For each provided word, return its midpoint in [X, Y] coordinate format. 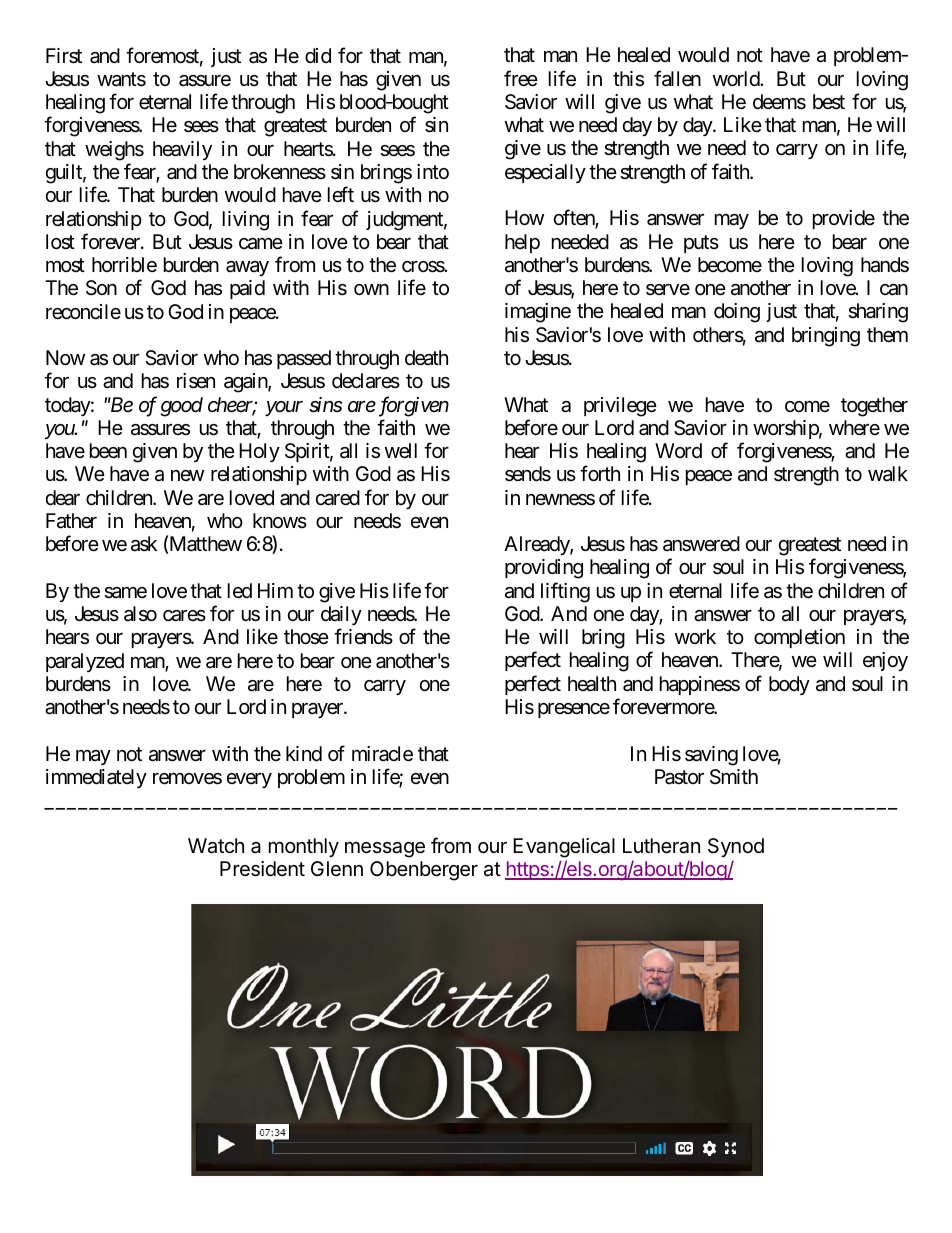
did [318, 55]
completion [799, 638]
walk [888, 473]
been [108, 451]
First [64, 56]
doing [737, 313]
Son [101, 288]
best [829, 101]
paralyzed [85, 662]
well [401, 450]
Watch [216, 846]
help [522, 243]
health [592, 684]
